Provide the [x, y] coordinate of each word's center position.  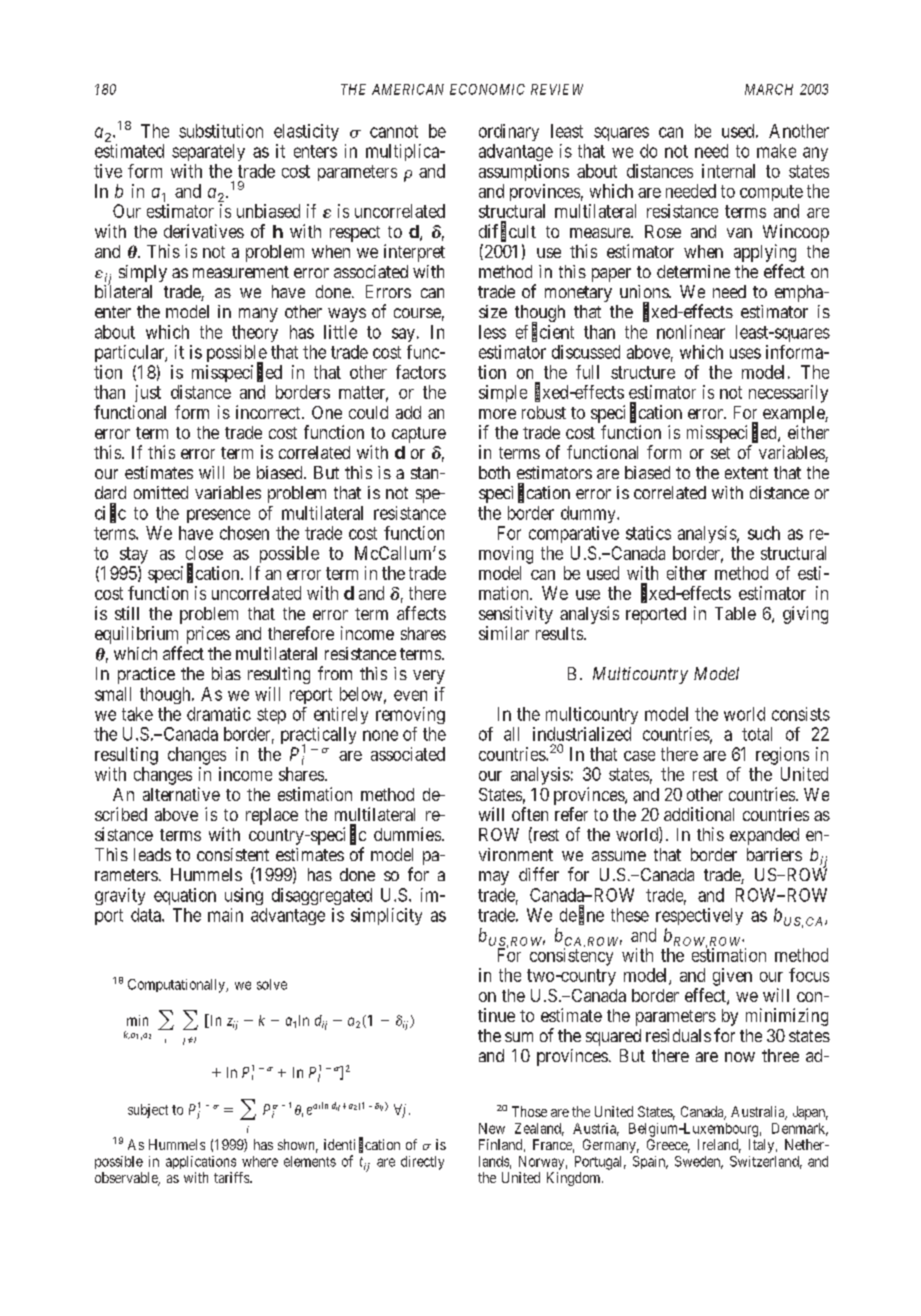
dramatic [219, 714]
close [204, 553]
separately [208, 152]
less [492, 332]
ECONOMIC [487, 89]
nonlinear [691, 332]
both [494, 472]
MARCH [769, 89]
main [225, 915]
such [764, 533]
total [757, 734]
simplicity [386, 916]
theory [255, 333]
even [410, 695]
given [732, 977]
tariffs [232, 1177]
